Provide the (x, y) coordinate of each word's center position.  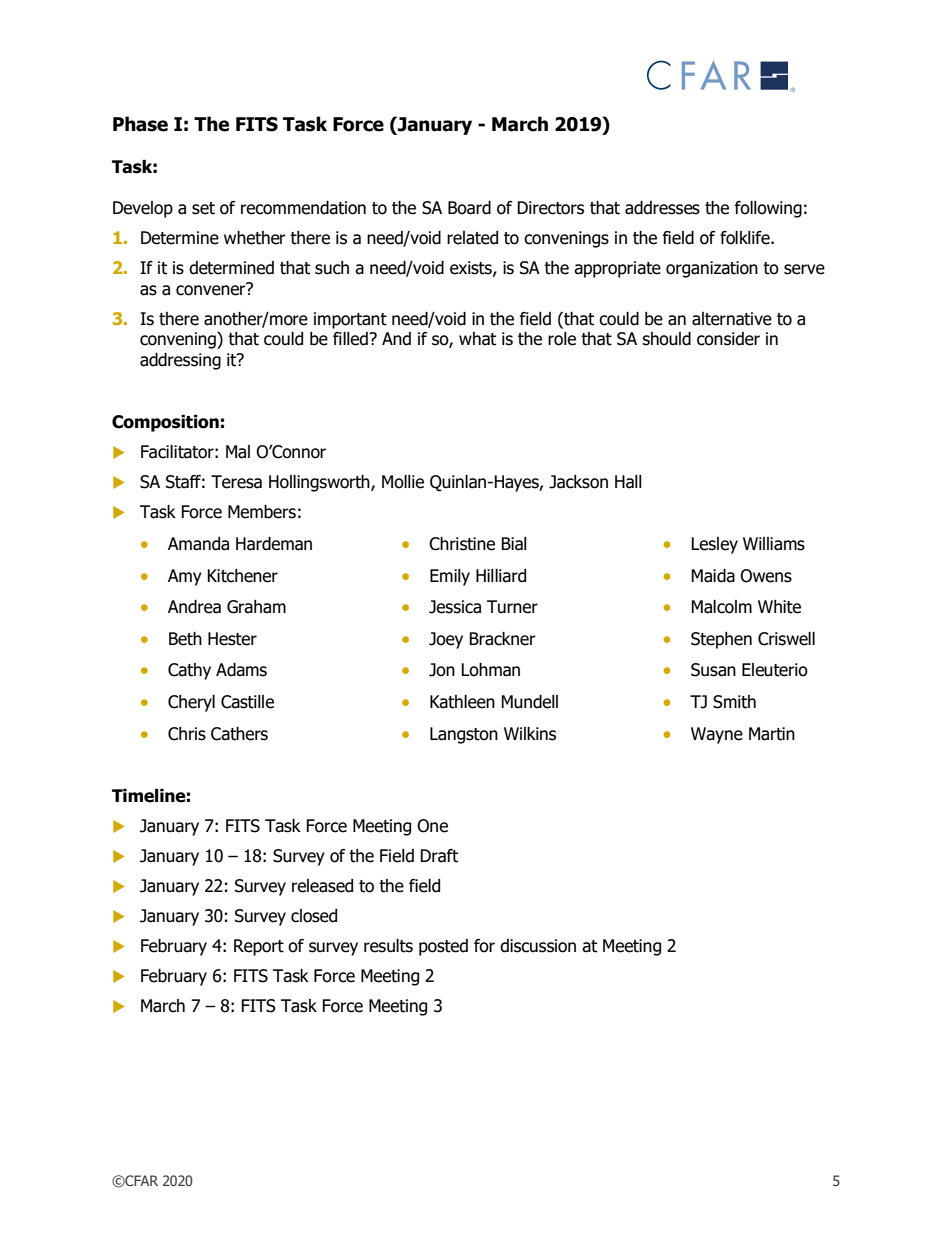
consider (728, 339)
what (477, 339)
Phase (140, 124)
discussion (538, 946)
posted (443, 947)
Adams (241, 670)
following (768, 209)
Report (259, 947)
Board (469, 208)
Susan (713, 670)
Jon (442, 670)
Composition (165, 423)
